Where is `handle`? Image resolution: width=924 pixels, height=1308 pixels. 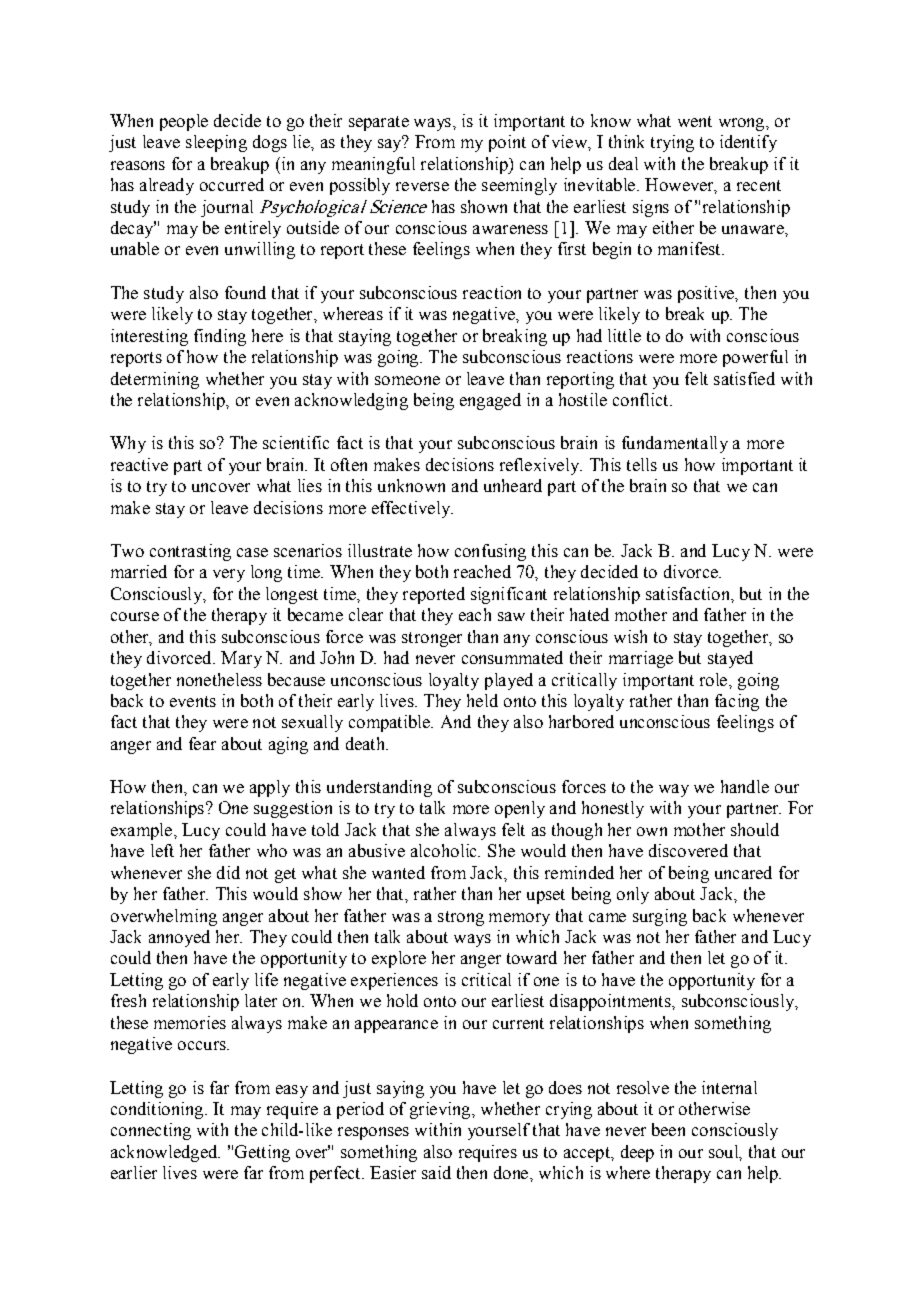
handle is located at coordinates (745, 786).
